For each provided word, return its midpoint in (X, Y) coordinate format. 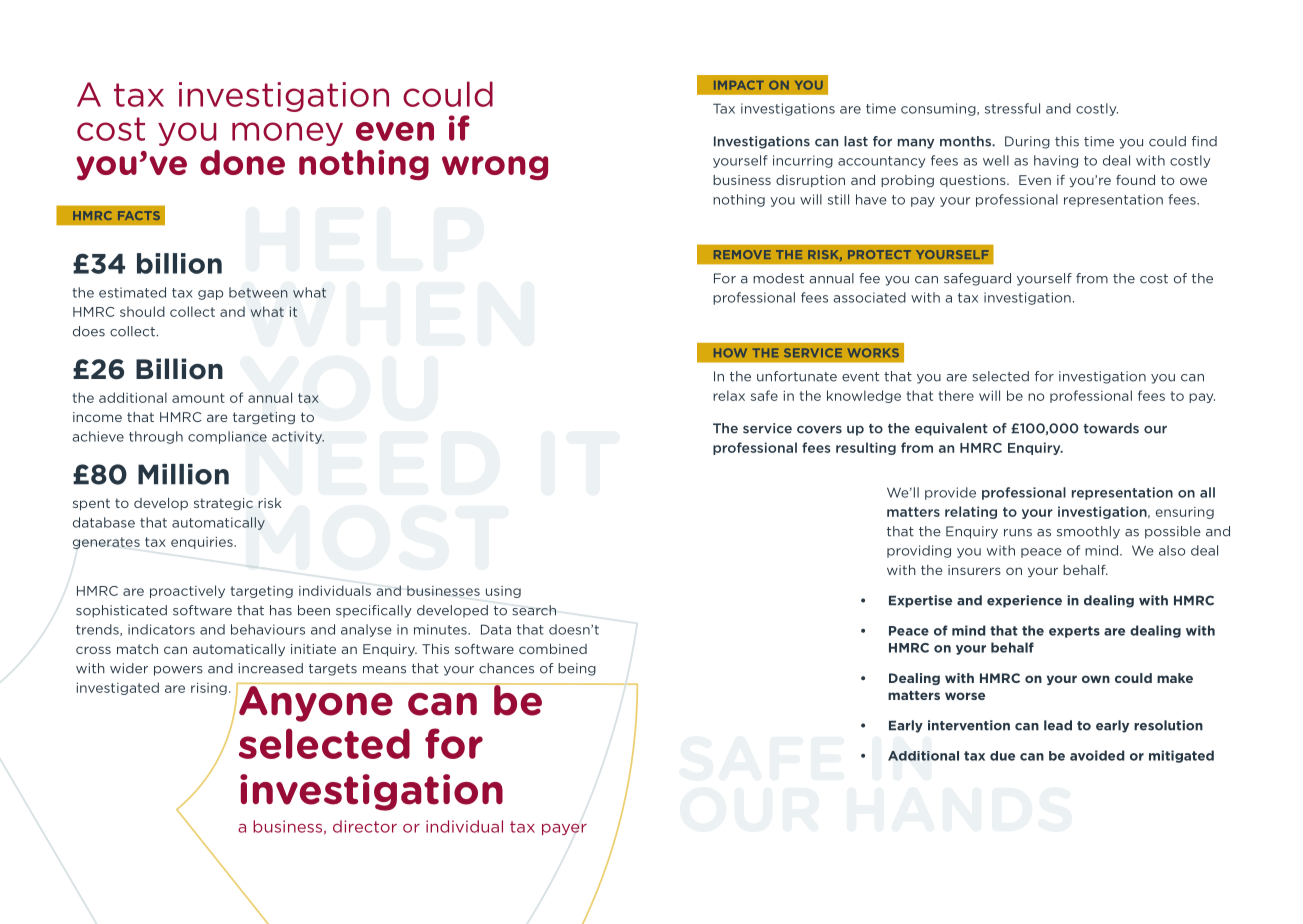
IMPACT (739, 85)
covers (819, 430)
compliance (227, 437)
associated (869, 297)
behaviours (268, 629)
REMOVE (742, 254)
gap (210, 295)
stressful (1012, 108)
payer (564, 829)
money (287, 134)
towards (1111, 428)
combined (553, 649)
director (365, 826)
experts (1074, 632)
